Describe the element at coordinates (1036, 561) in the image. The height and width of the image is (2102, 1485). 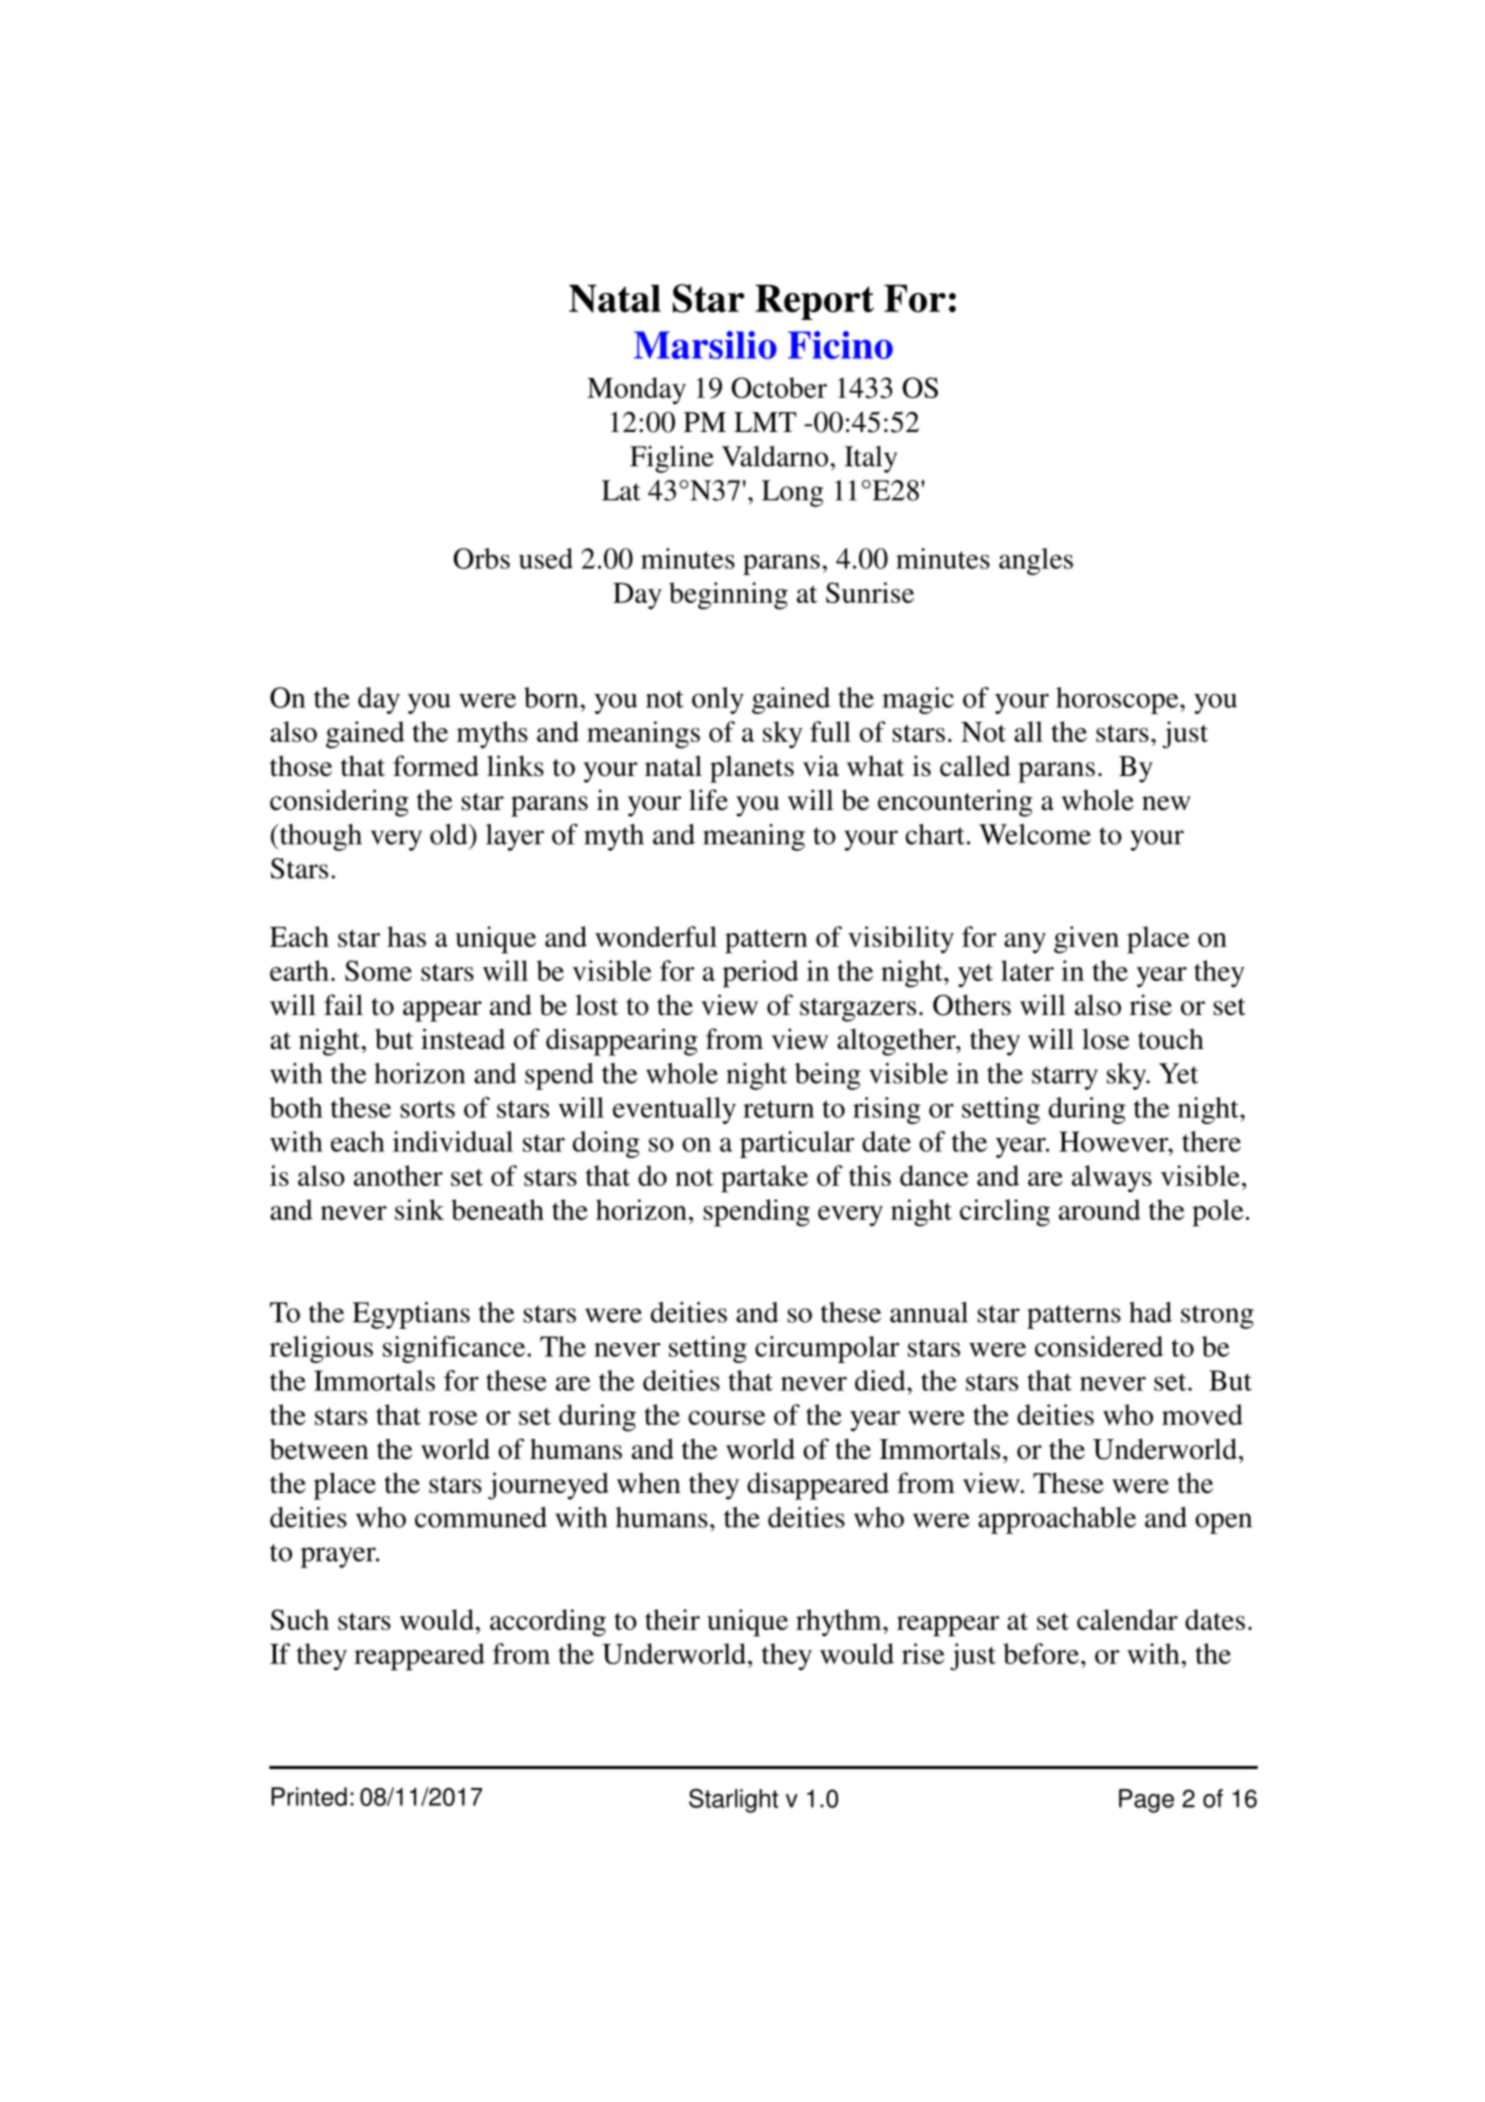
I see `angles` at that location.
